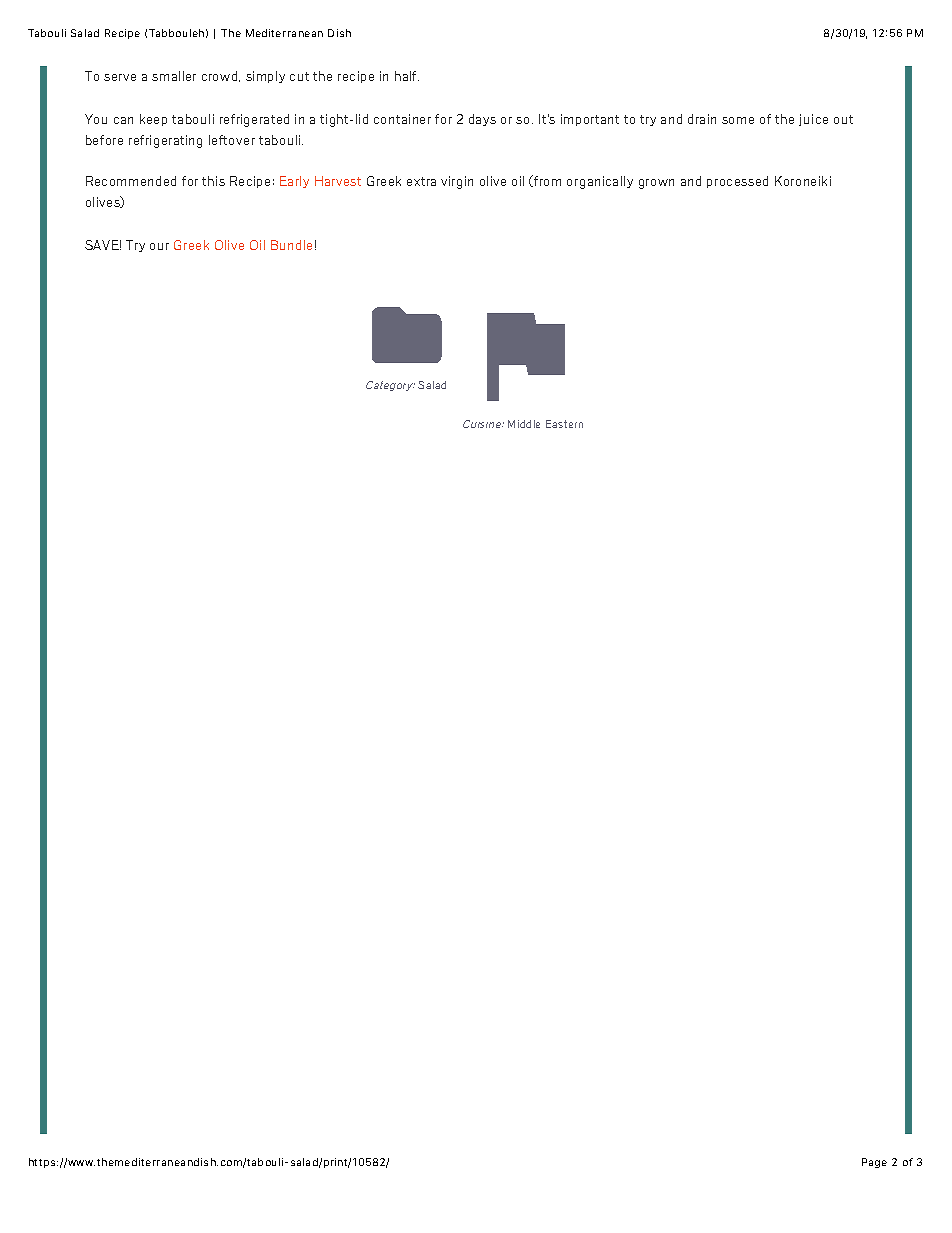  What do you see at coordinates (564, 424) in the screenshot?
I see `Eastern` at bounding box center [564, 424].
